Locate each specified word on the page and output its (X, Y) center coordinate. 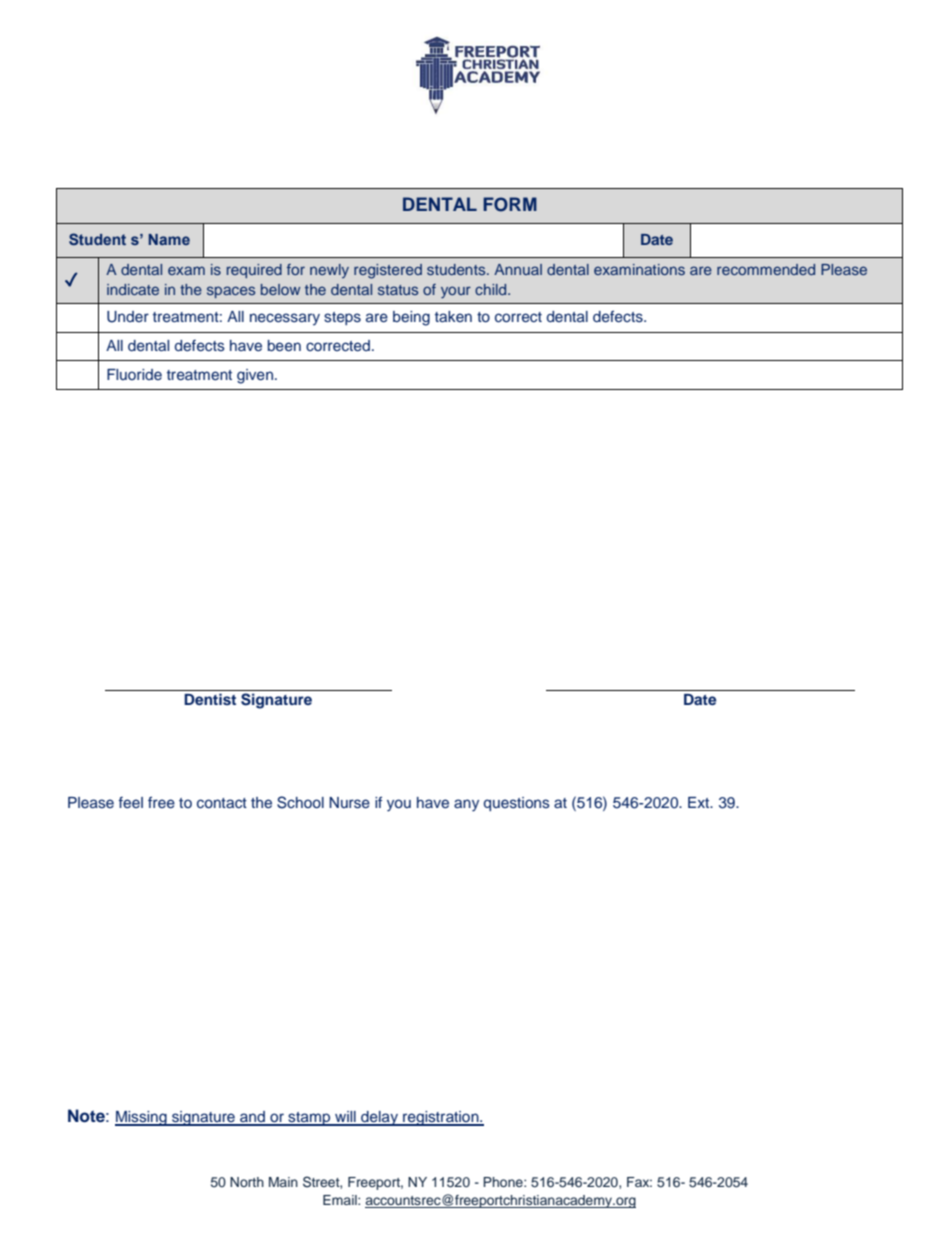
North (247, 1182)
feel (131, 802)
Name (169, 239)
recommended (766, 269)
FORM (510, 204)
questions (517, 804)
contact (222, 803)
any (466, 805)
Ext (700, 802)
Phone (504, 1182)
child (492, 289)
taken (453, 316)
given (255, 376)
